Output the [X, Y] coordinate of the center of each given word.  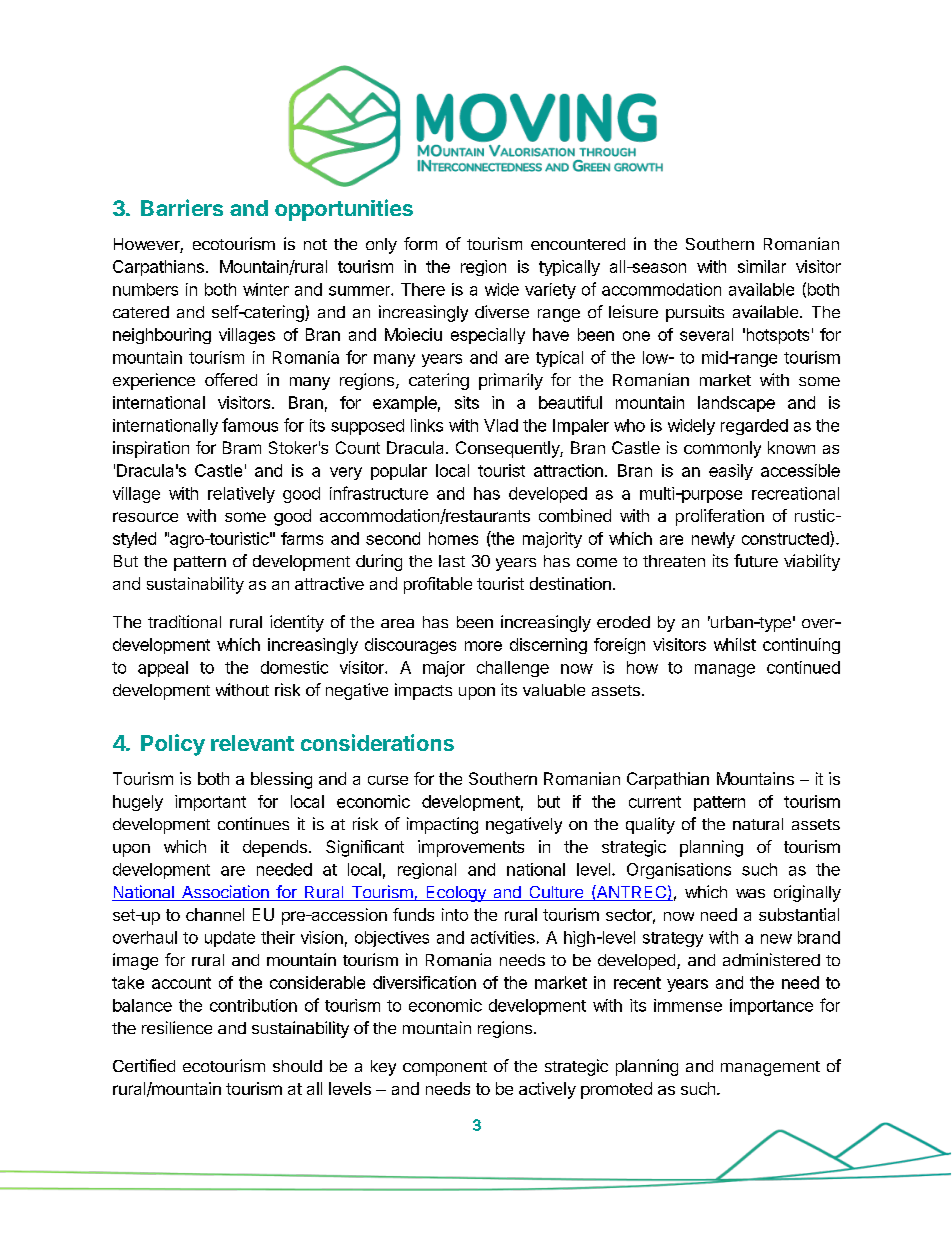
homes [453, 538]
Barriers [182, 207]
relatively [241, 495]
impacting [442, 825]
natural [758, 824]
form [420, 243]
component [445, 1068]
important [210, 803]
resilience [177, 1027]
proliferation [720, 517]
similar [762, 266]
